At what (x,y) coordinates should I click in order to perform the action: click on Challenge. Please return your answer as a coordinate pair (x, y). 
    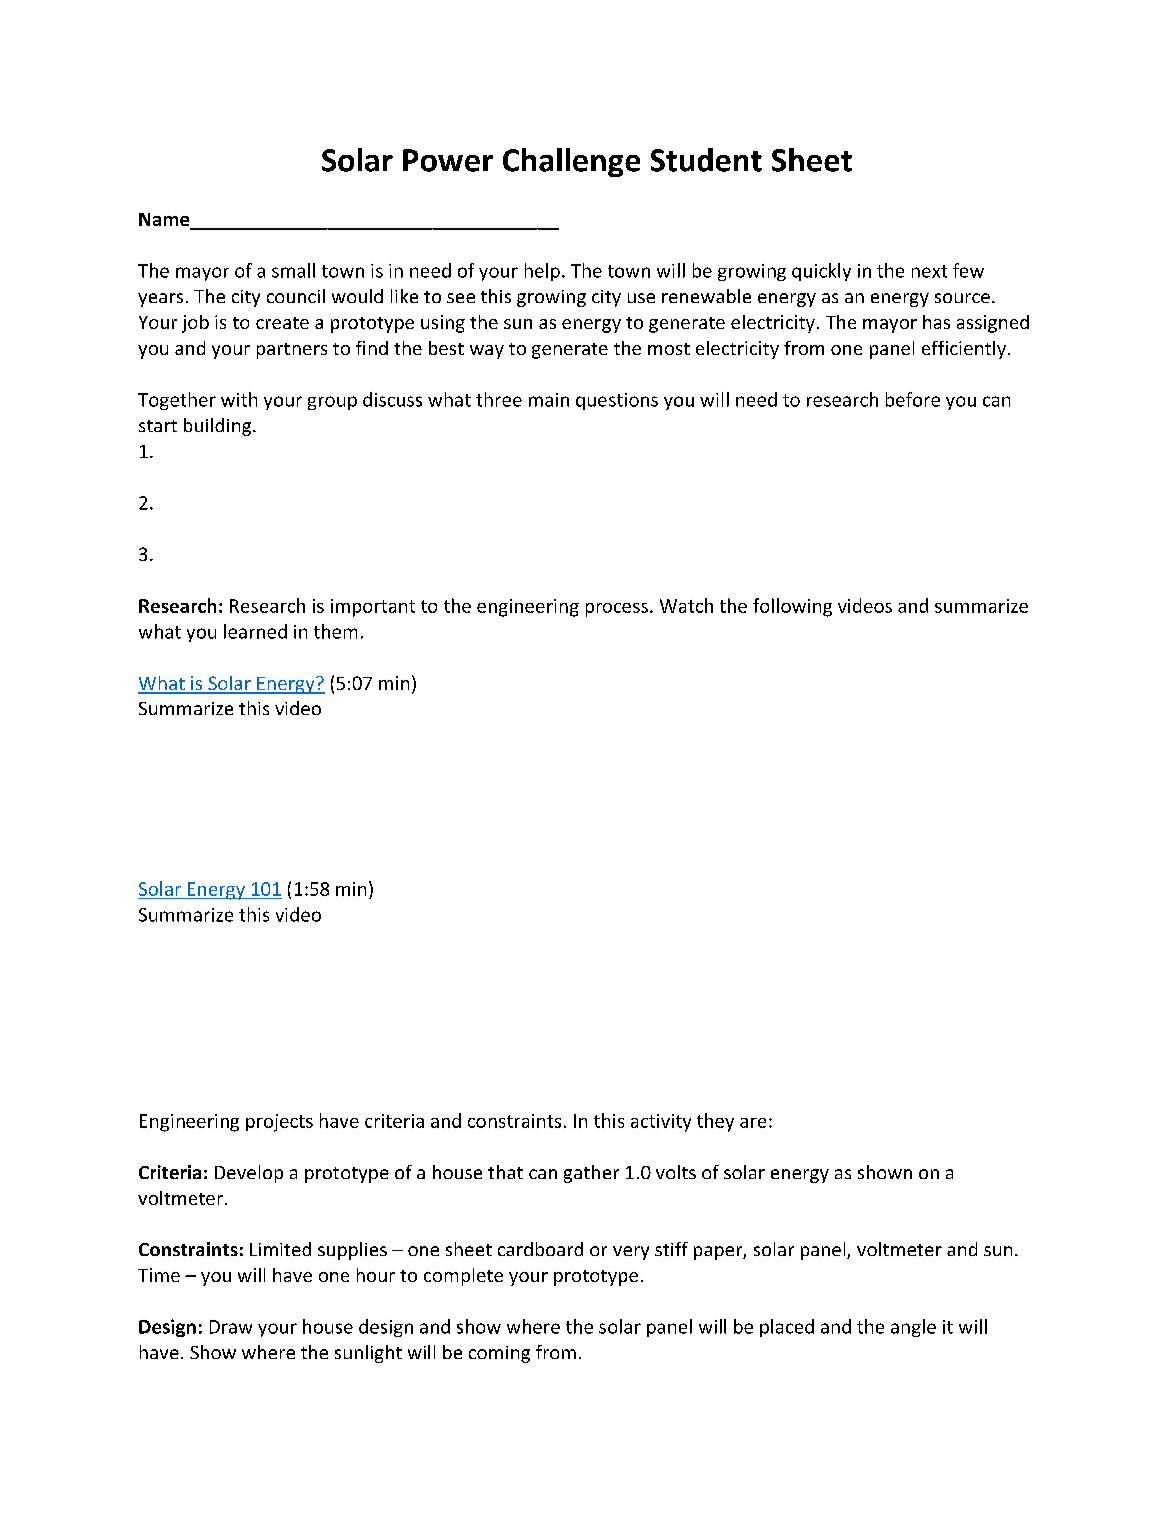
    Looking at the image, I should click on (571, 162).
